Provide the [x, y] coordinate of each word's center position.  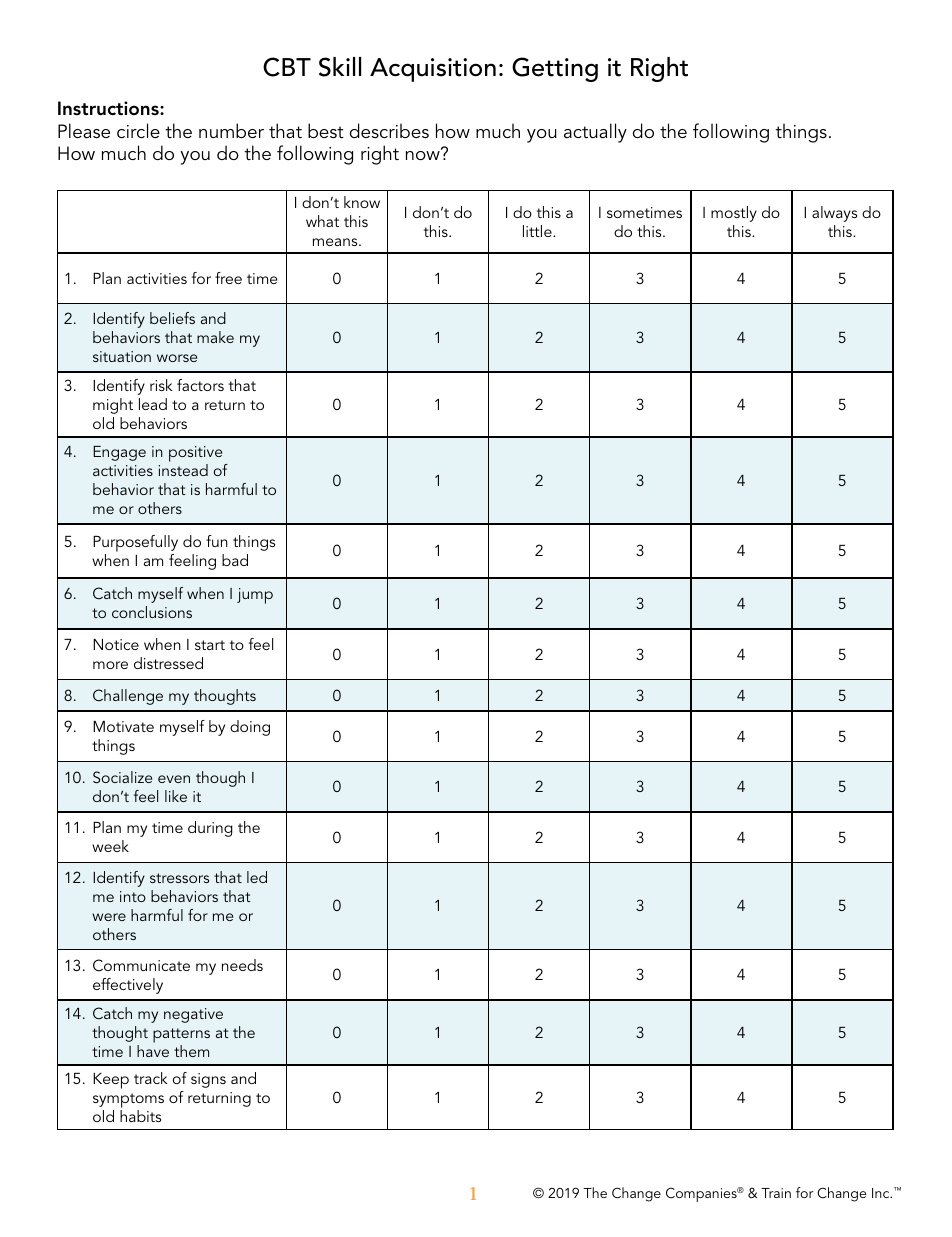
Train [776, 1193]
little [538, 231]
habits [140, 1116]
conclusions [152, 612]
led [257, 877]
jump [255, 596]
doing [250, 728]
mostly [734, 214]
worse [177, 358]
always [834, 214]
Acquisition [433, 70]
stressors [179, 878]
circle [138, 130]
